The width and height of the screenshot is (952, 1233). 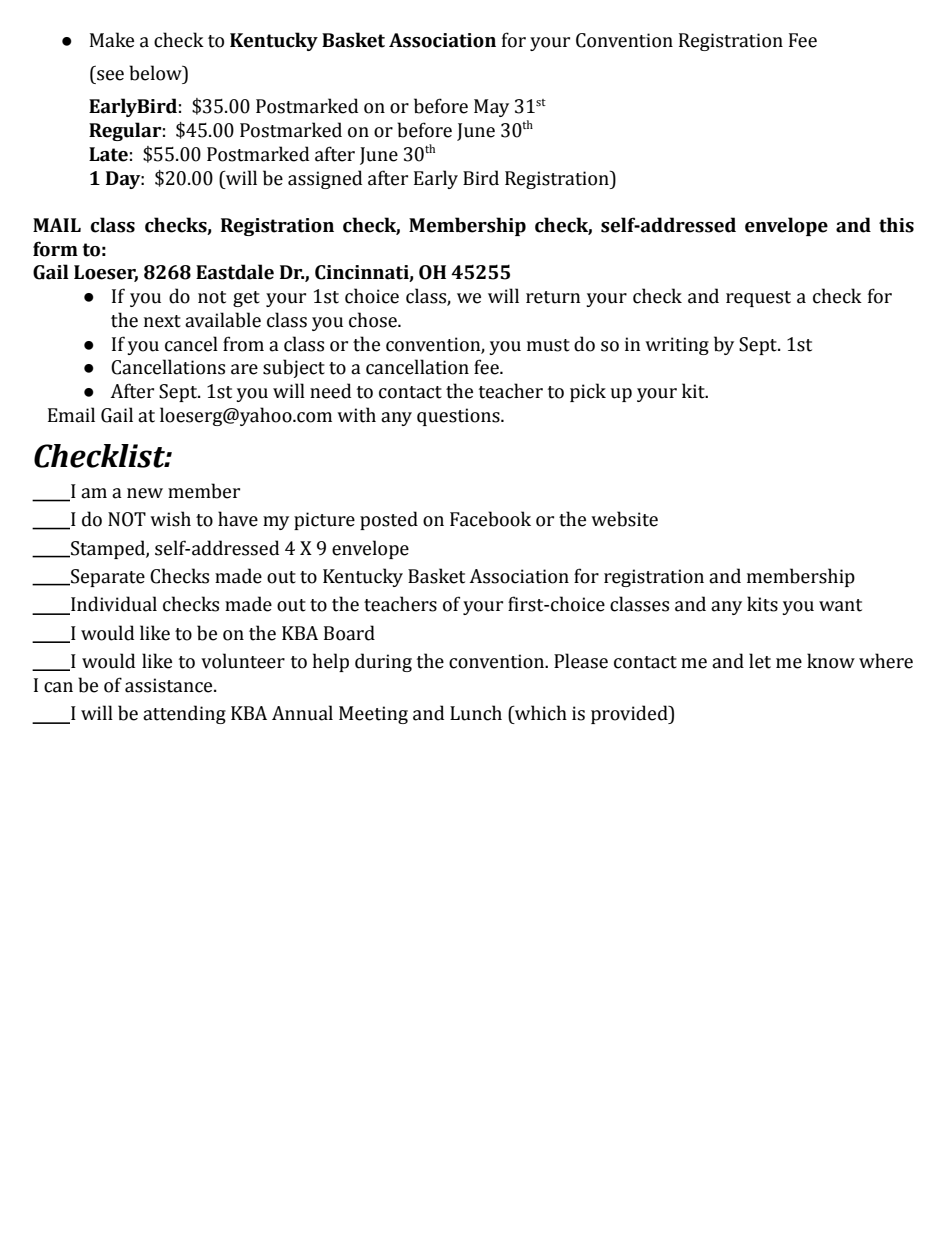 I want to click on request, so click(x=758, y=299).
